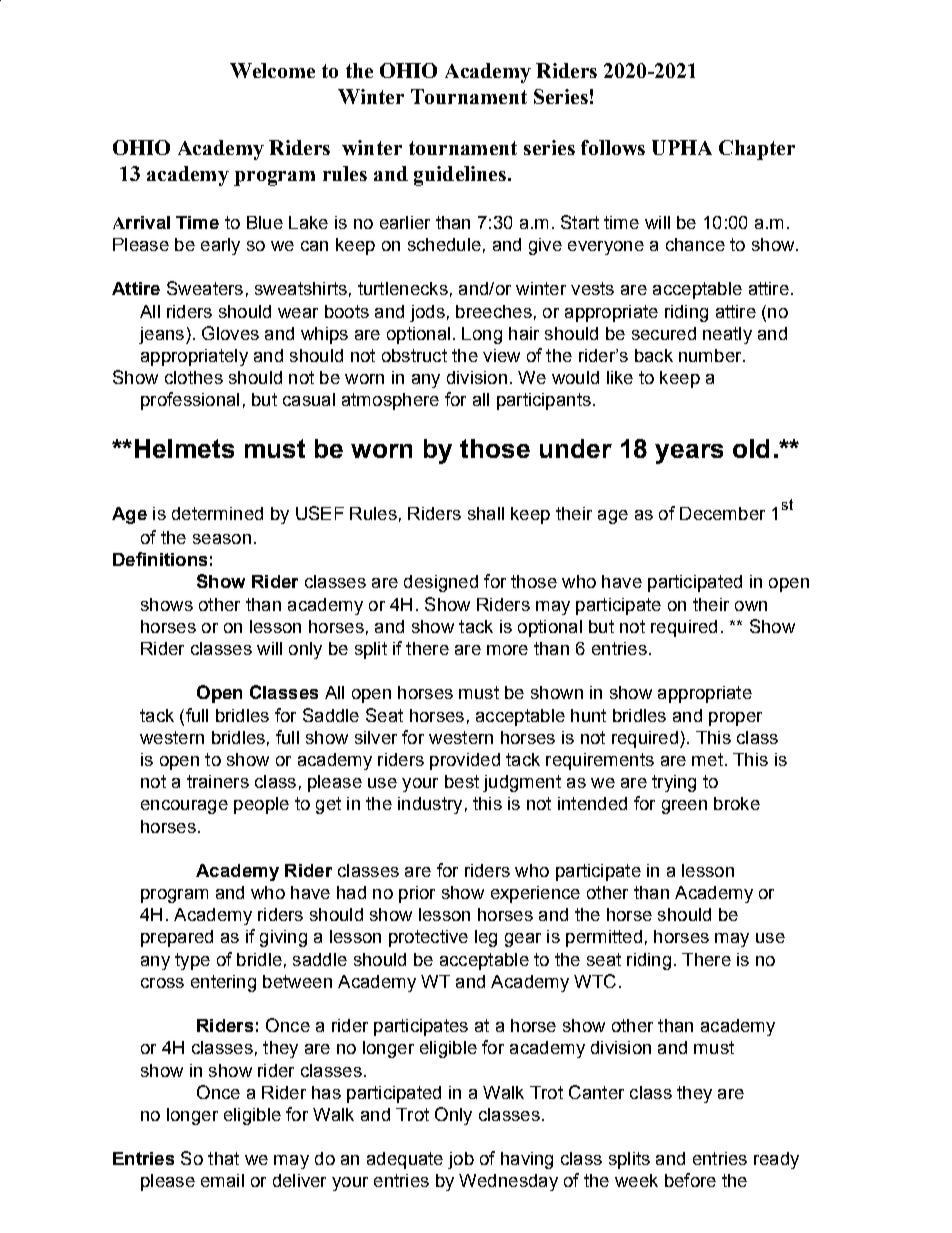  Describe the element at coordinates (684, 807) in the screenshot. I see `green` at that location.
